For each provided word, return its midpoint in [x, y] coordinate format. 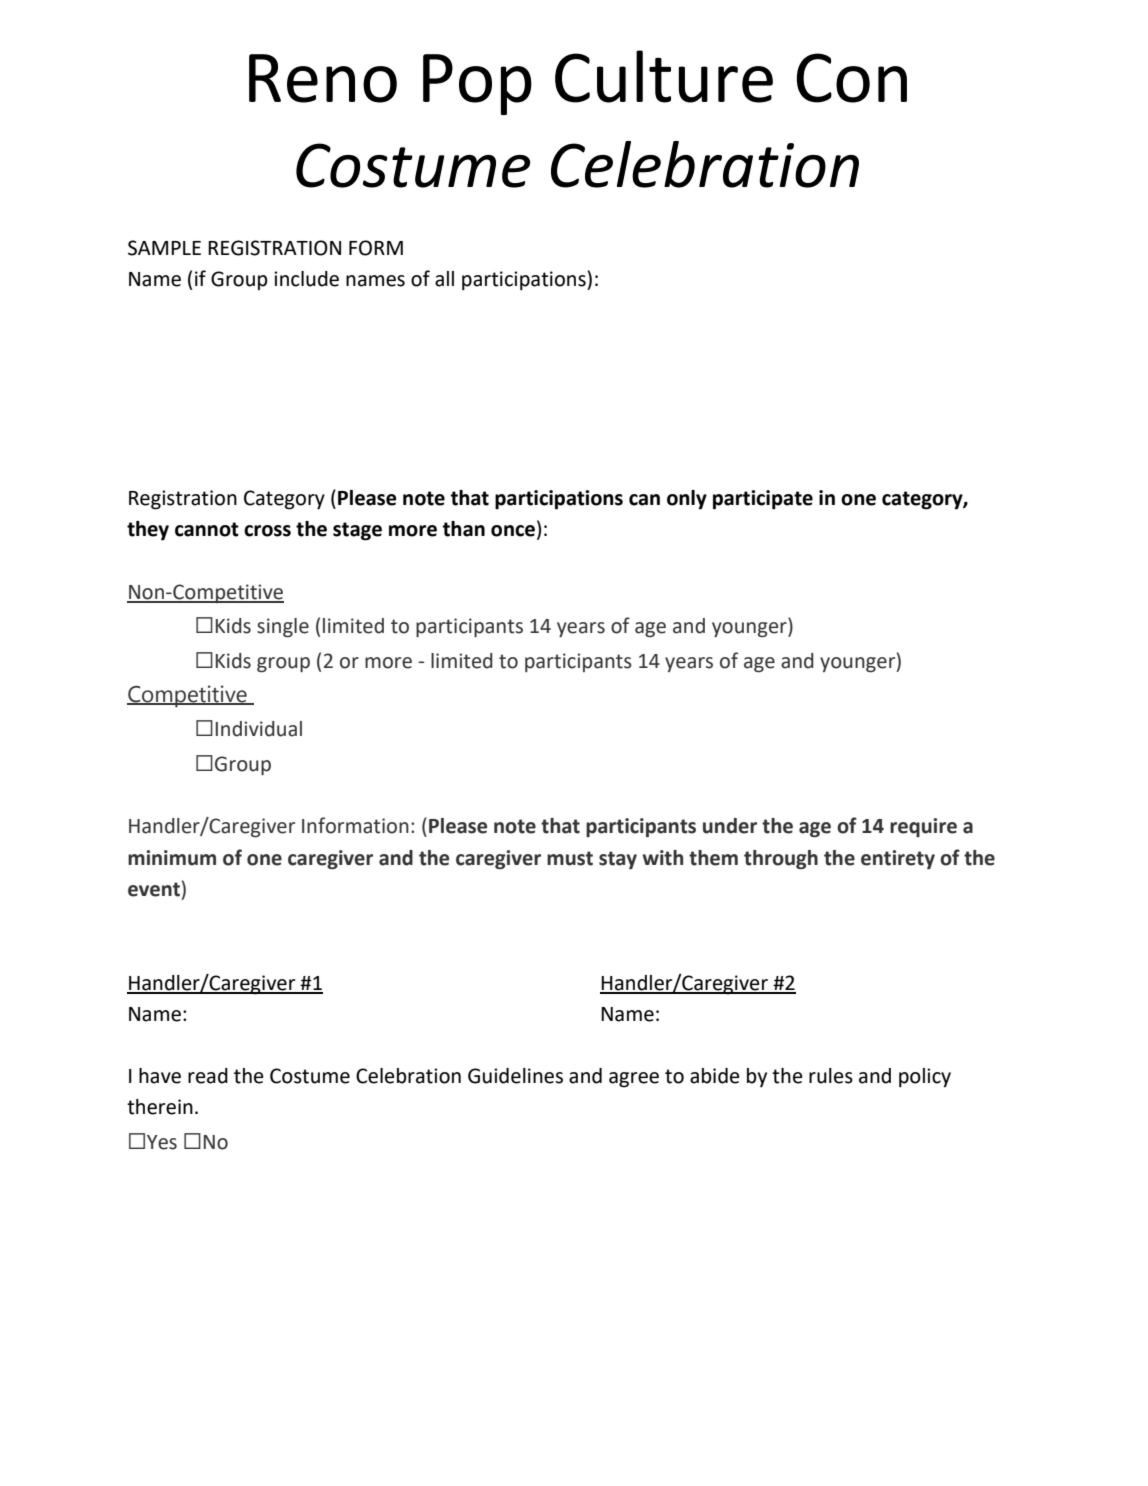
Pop [477, 84]
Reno [323, 78]
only [687, 500]
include [306, 279]
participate [763, 500]
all [444, 279]
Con [852, 78]
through [781, 859]
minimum [172, 858]
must [570, 858]
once [513, 531]
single [283, 627]
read [208, 1076]
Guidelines [515, 1076]
